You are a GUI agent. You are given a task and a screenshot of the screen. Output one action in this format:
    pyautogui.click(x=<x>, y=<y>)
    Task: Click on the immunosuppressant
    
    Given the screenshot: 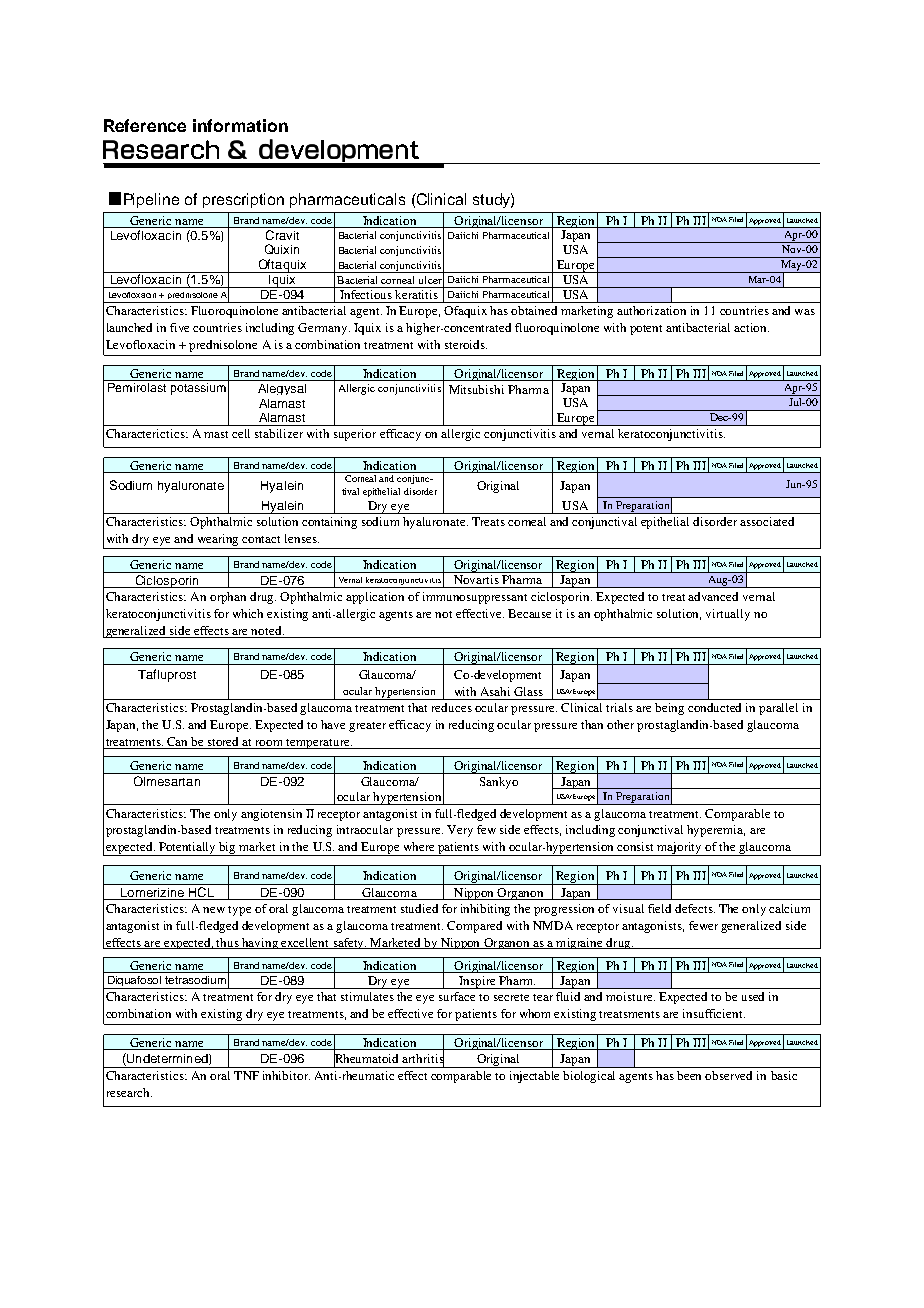 What is the action you would take?
    pyautogui.click(x=475, y=598)
